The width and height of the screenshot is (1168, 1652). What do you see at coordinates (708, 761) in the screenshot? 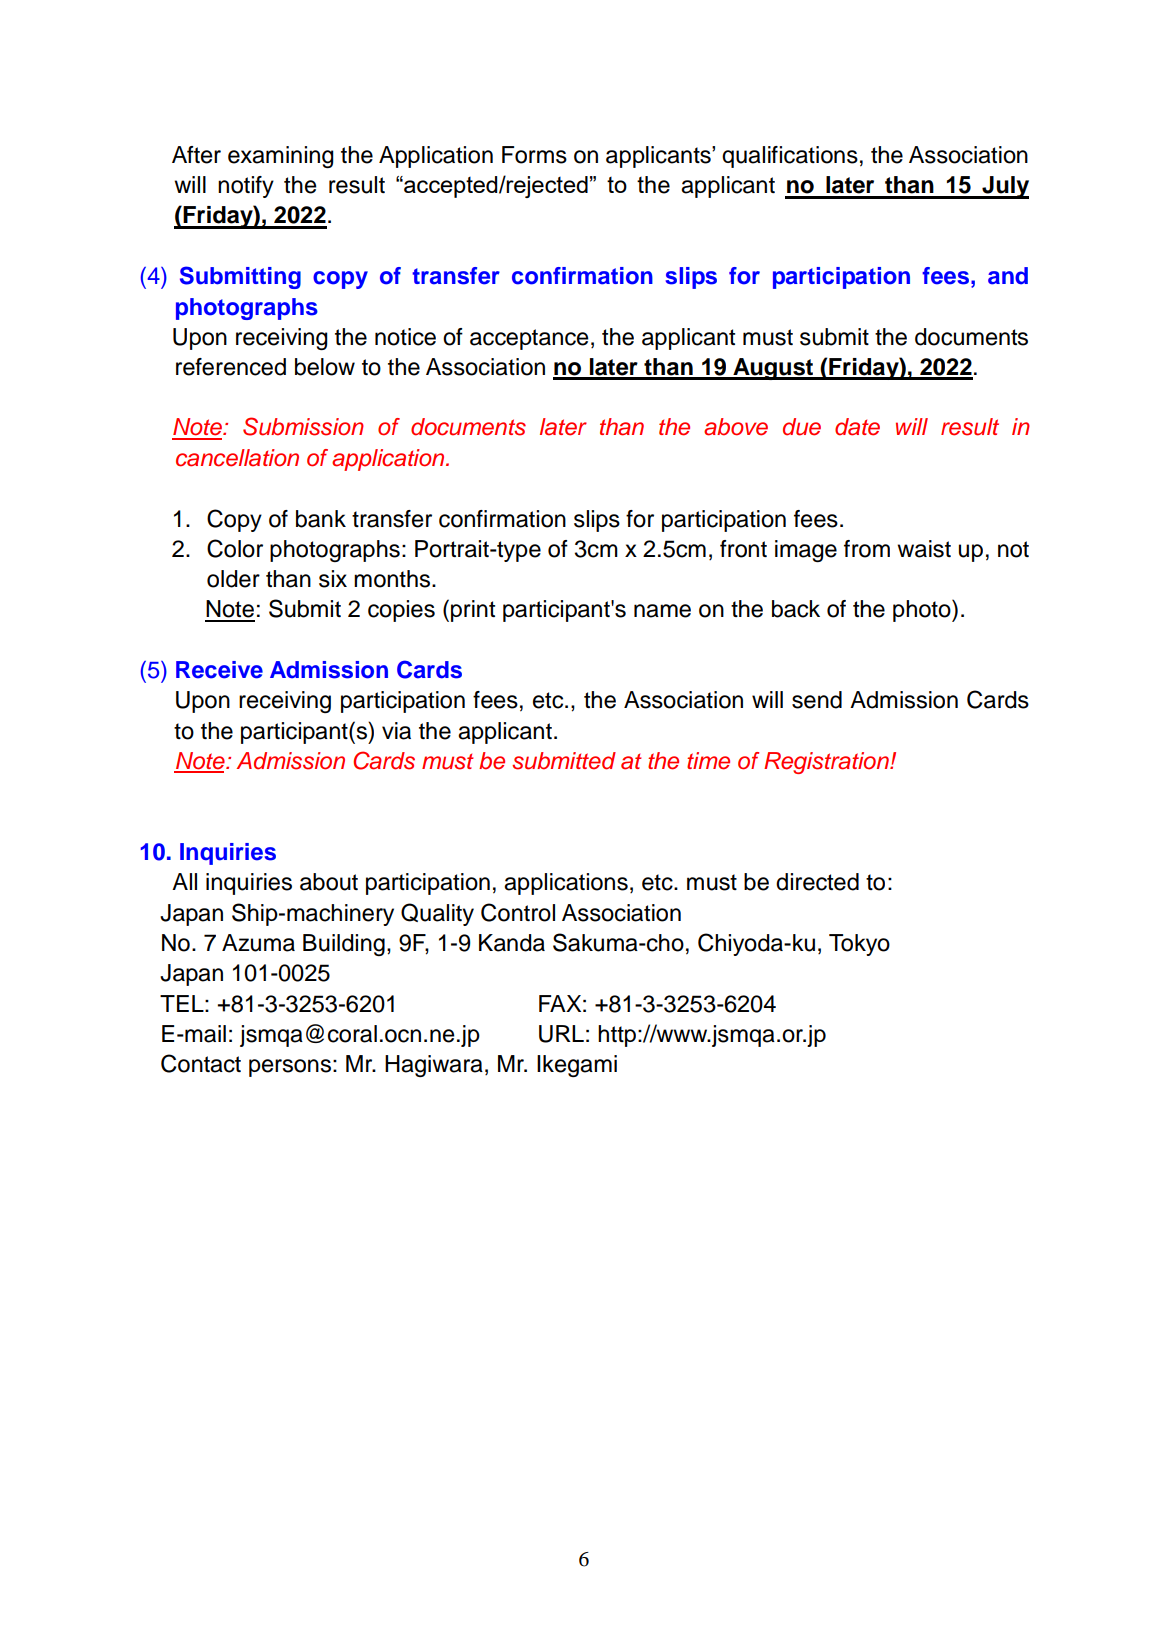
I see `time` at bounding box center [708, 761].
